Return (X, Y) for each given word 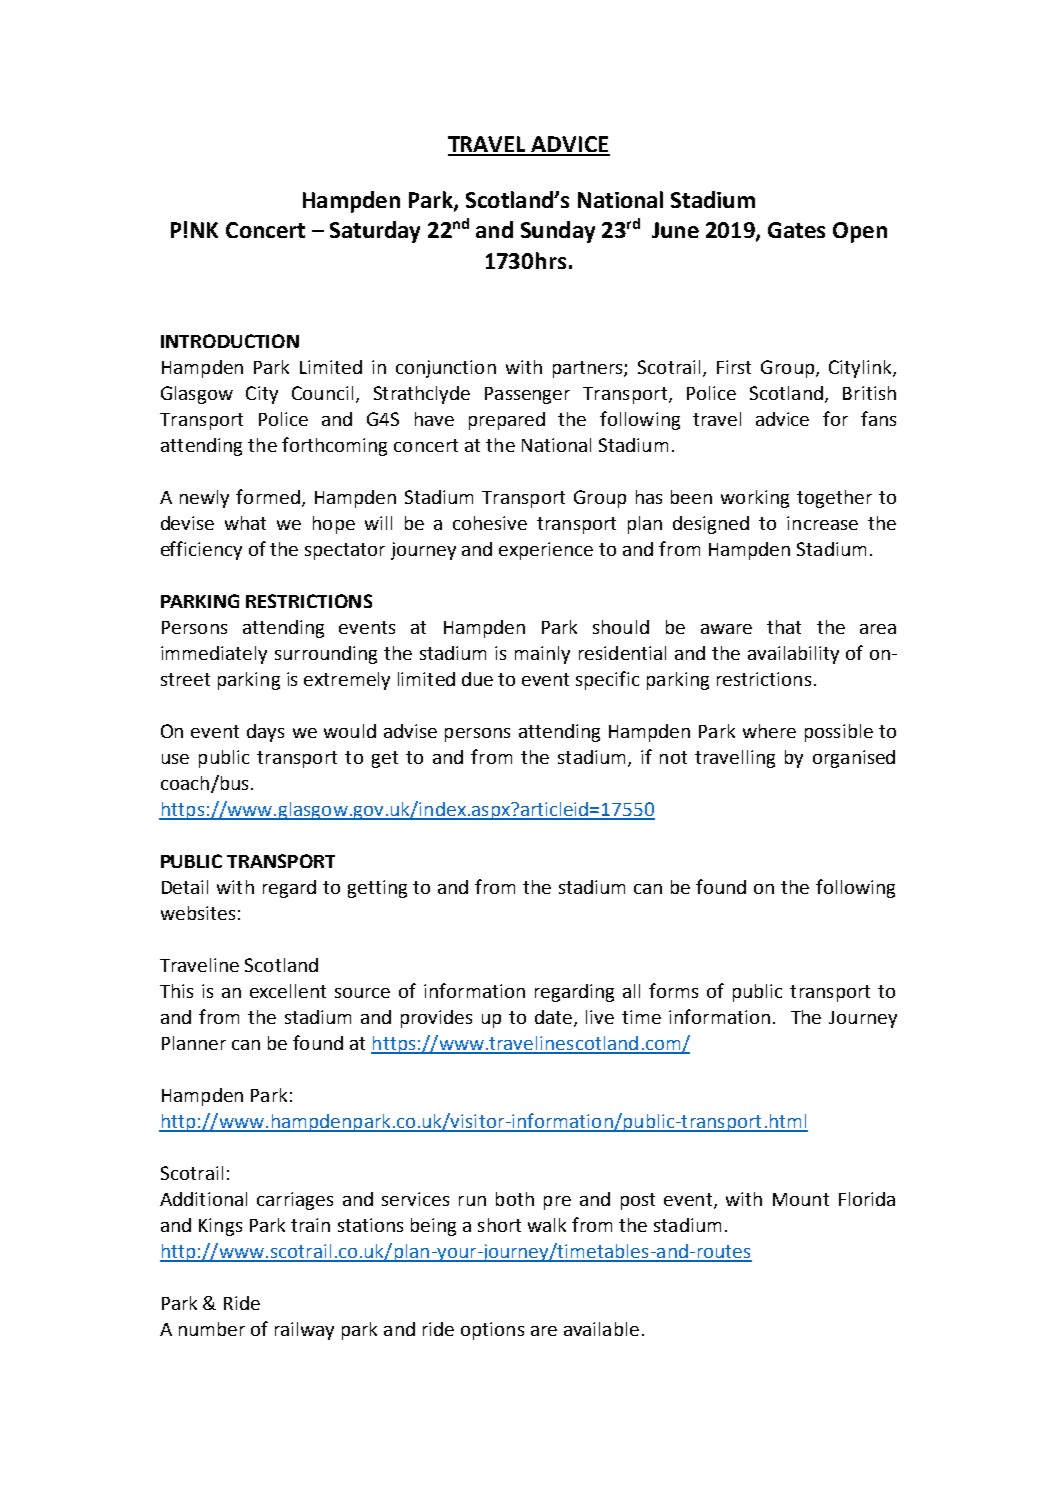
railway (304, 1331)
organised (854, 759)
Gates (796, 230)
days (265, 733)
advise (410, 731)
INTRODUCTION (230, 341)
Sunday (558, 232)
